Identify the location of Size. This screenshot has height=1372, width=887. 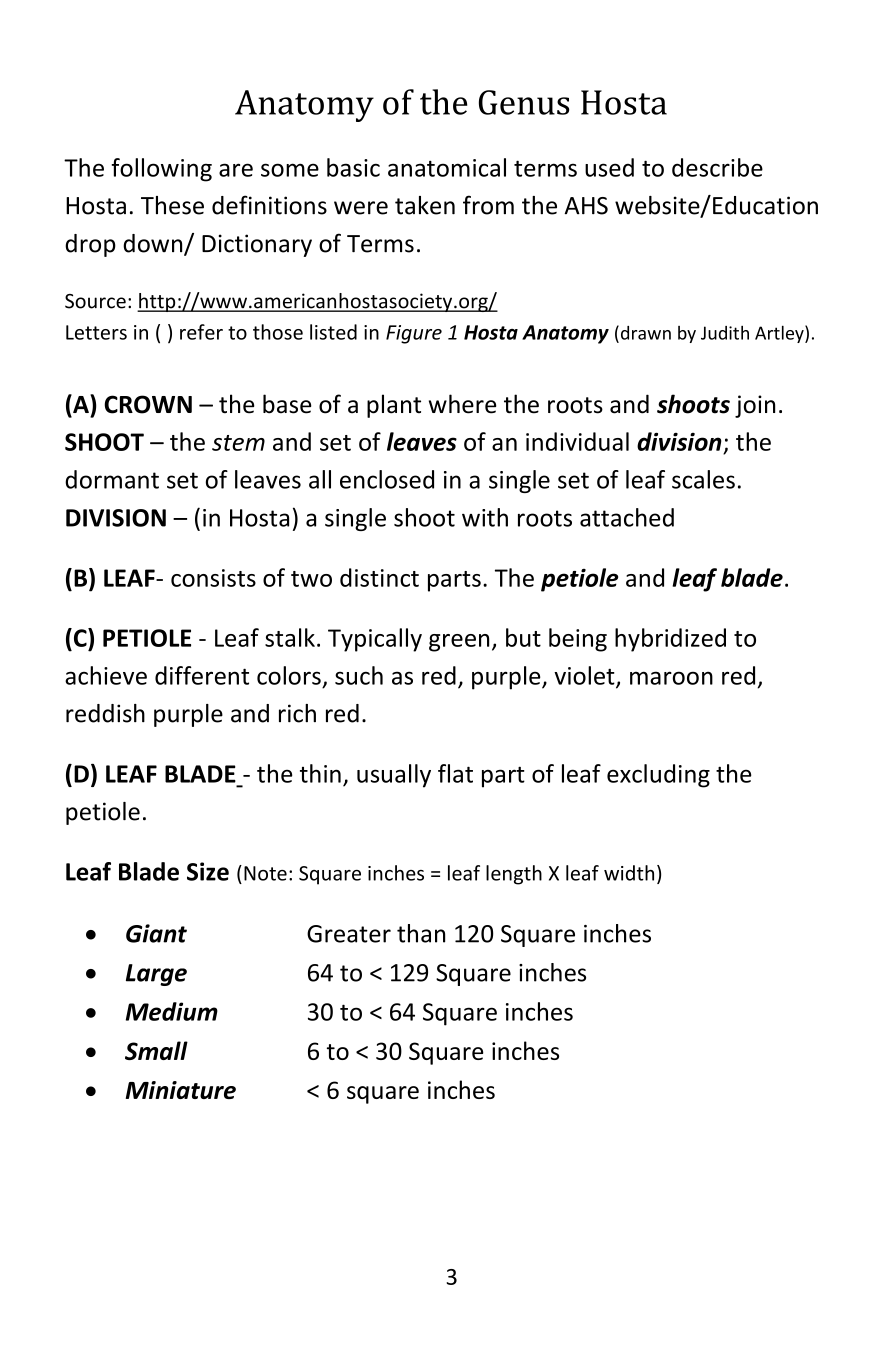
(208, 871).
